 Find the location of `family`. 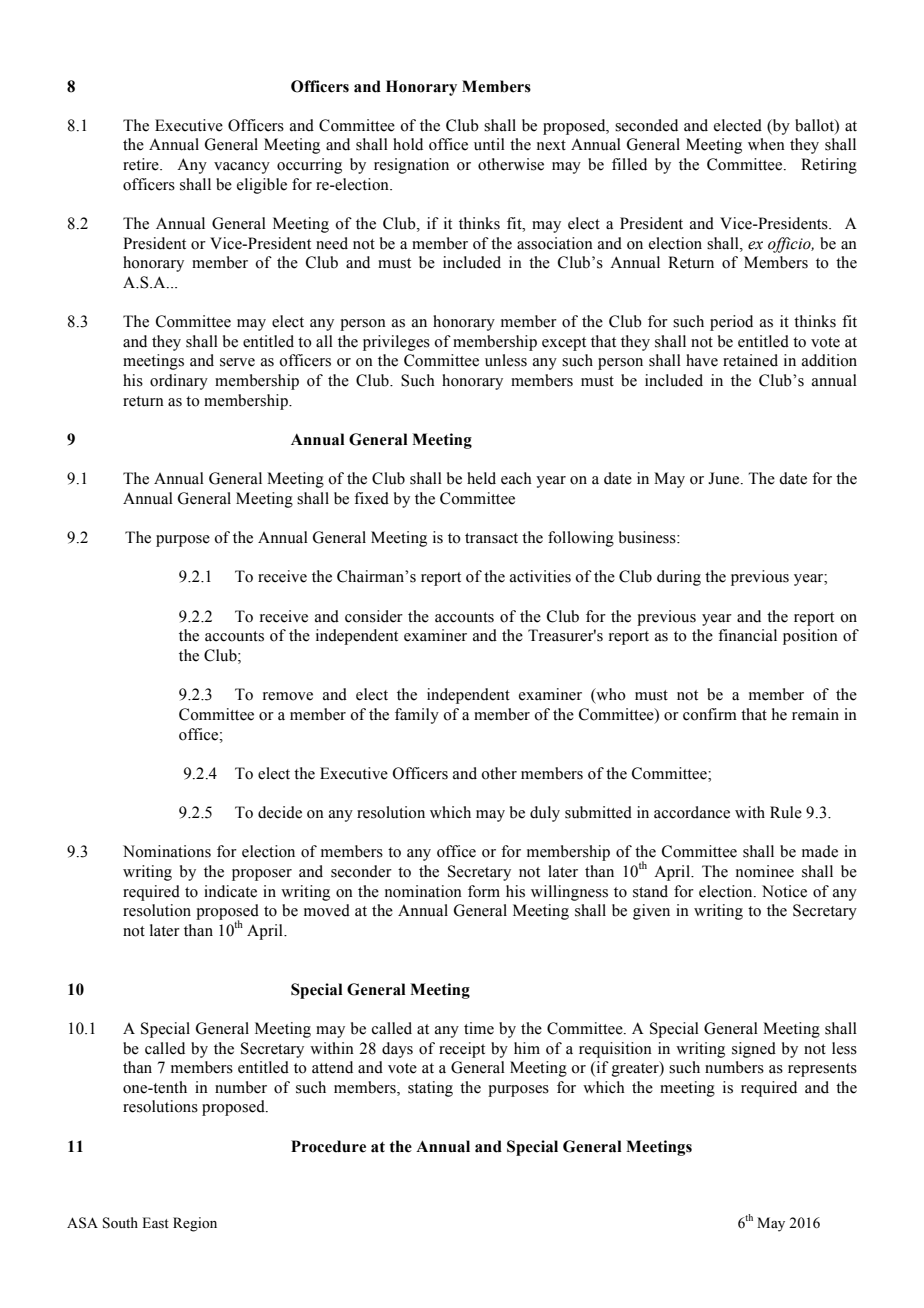

family is located at coordinates (417, 716).
